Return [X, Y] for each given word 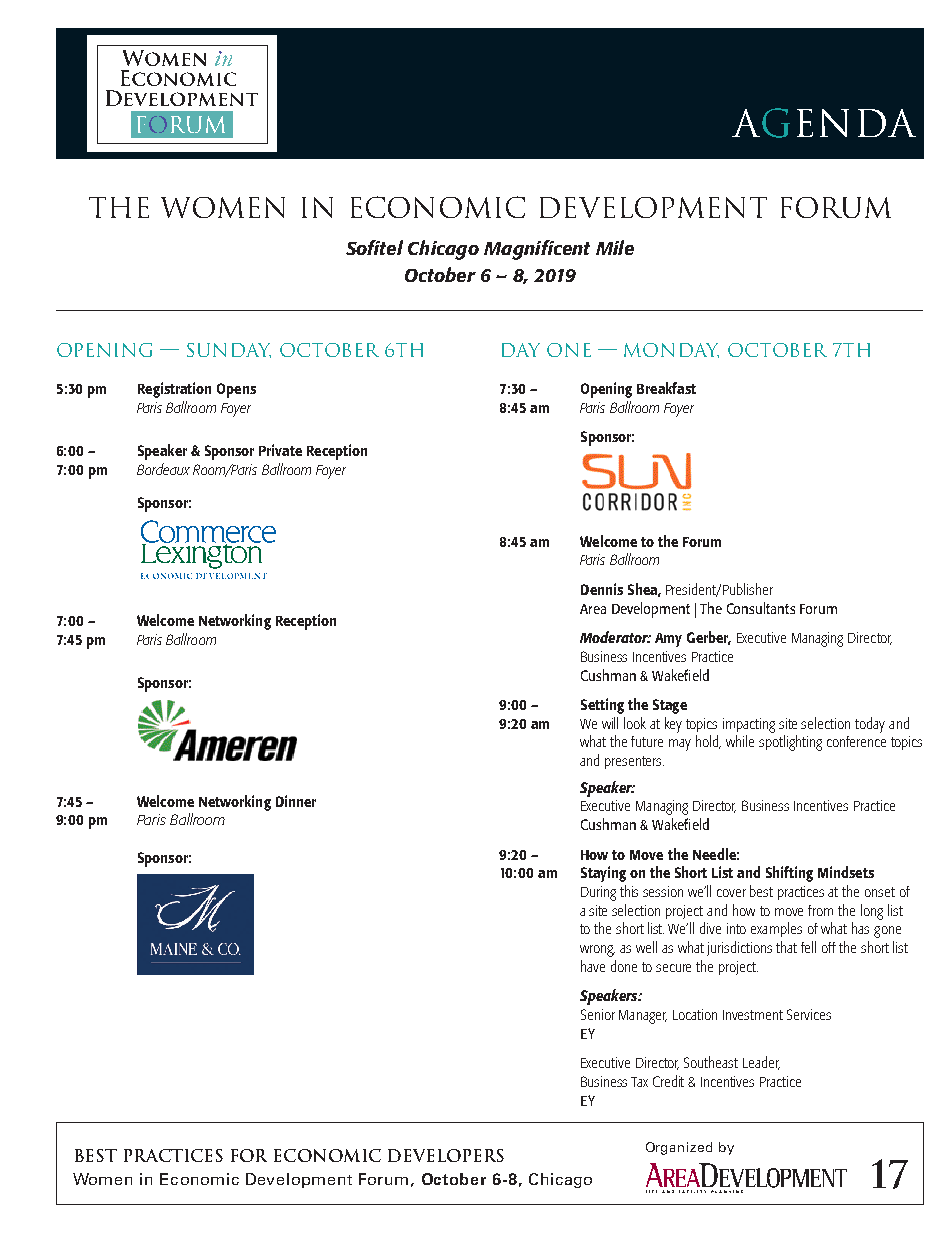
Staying [603, 874]
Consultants [761, 608]
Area [593, 609]
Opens [236, 390]
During [598, 893]
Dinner [296, 801]
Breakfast [666, 388]
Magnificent [537, 250]
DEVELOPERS [446, 1155]
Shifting [789, 874]
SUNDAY [229, 350]
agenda [824, 123]
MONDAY [671, 350]
